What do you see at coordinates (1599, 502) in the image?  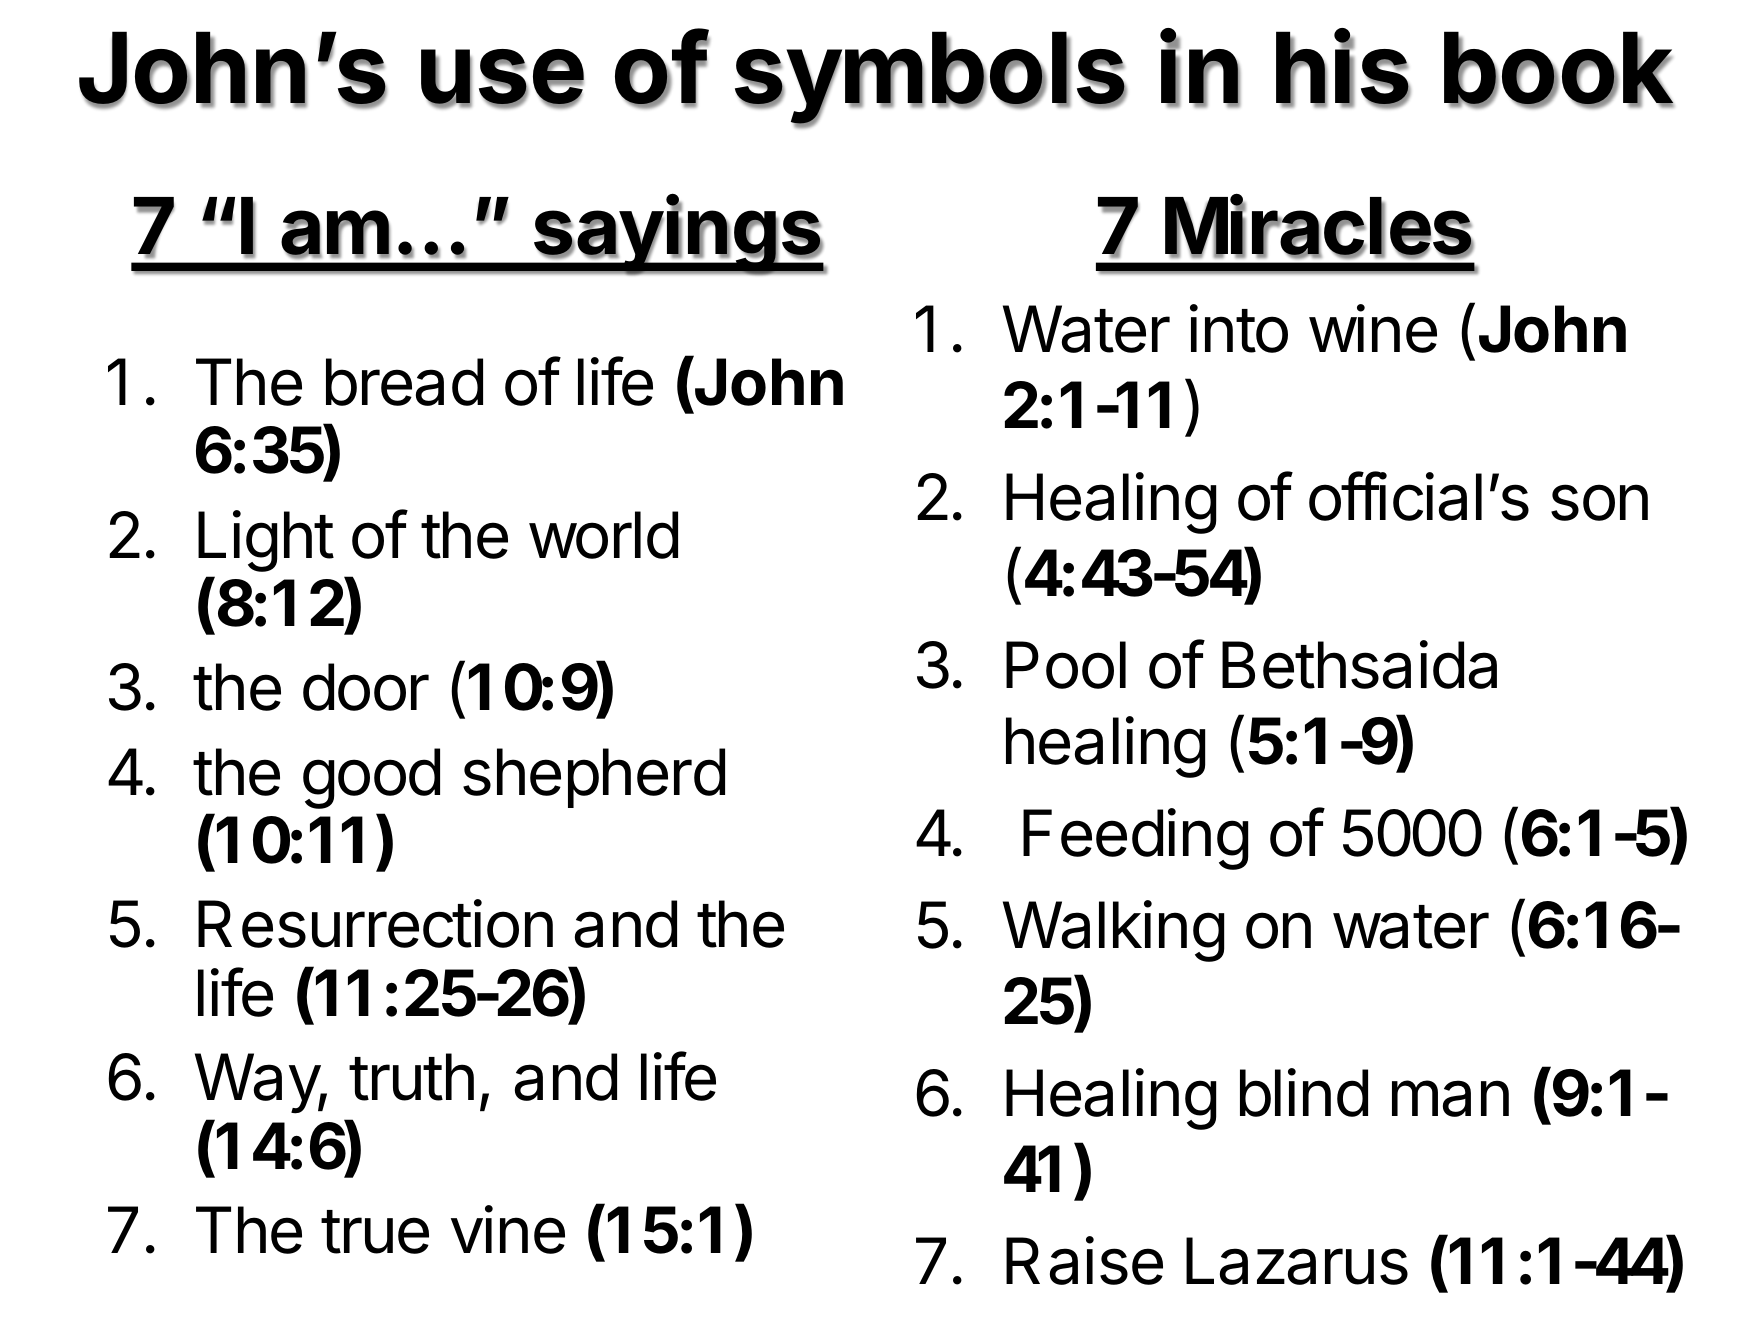 I see `son` at bounding box center [1599, 502].
